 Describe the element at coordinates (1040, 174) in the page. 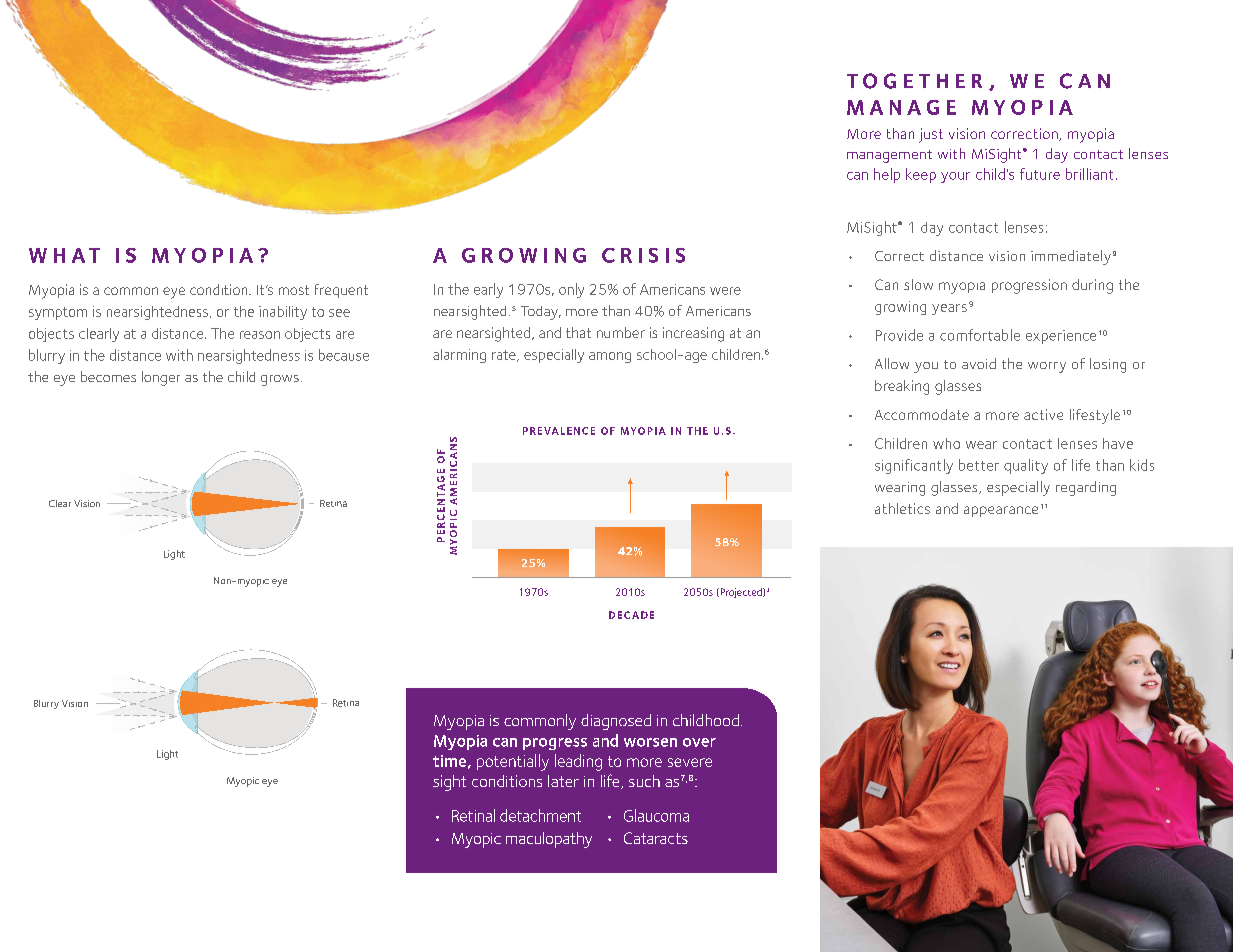

I see `future` at that location.
